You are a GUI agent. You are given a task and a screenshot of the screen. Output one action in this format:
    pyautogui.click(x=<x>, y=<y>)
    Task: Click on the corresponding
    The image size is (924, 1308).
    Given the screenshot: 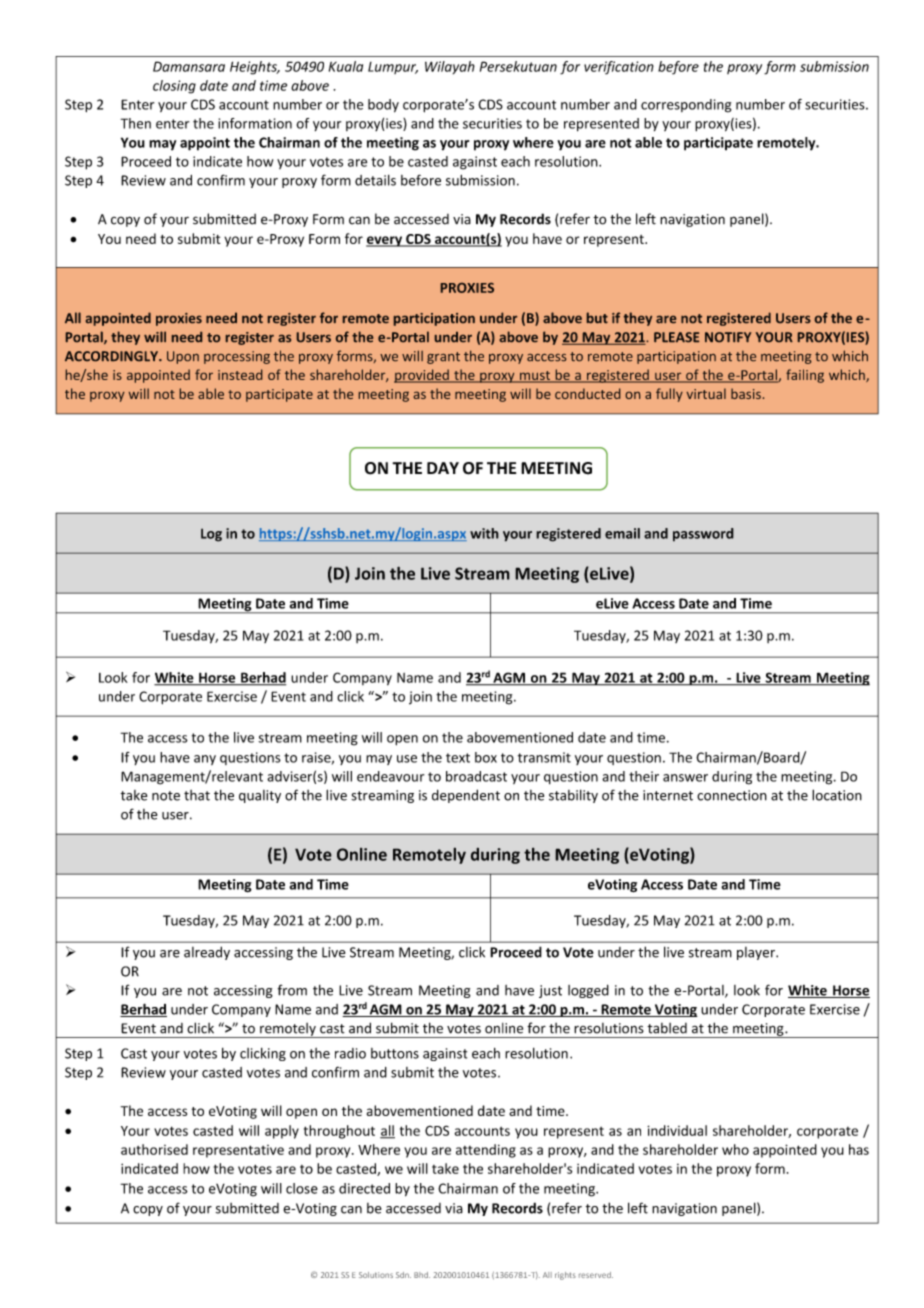 What is the action you would take?
    pyautogui.click(x=686, y=106)
